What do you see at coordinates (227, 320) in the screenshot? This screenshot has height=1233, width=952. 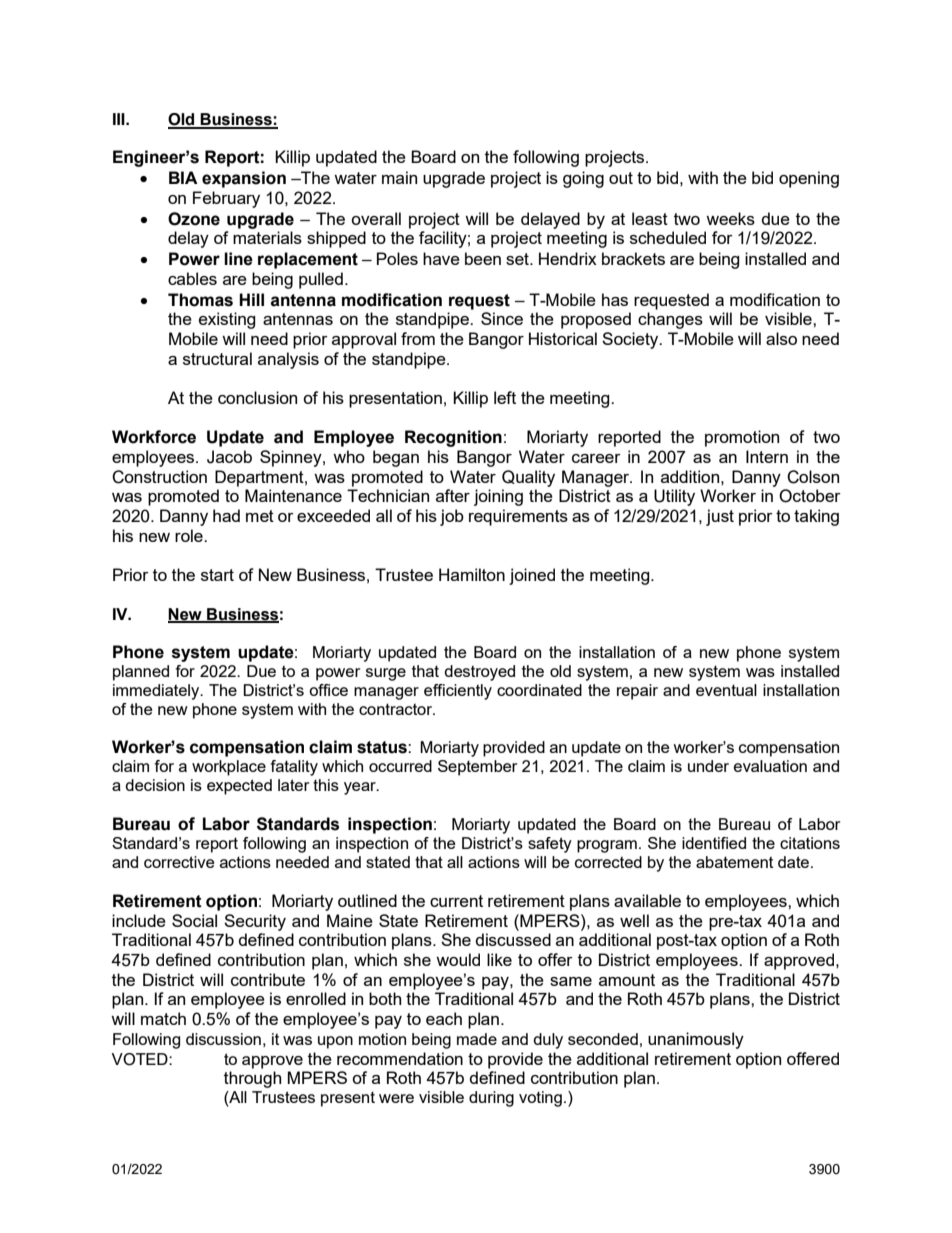 I see `existing` at bounding box center [227, 320].
